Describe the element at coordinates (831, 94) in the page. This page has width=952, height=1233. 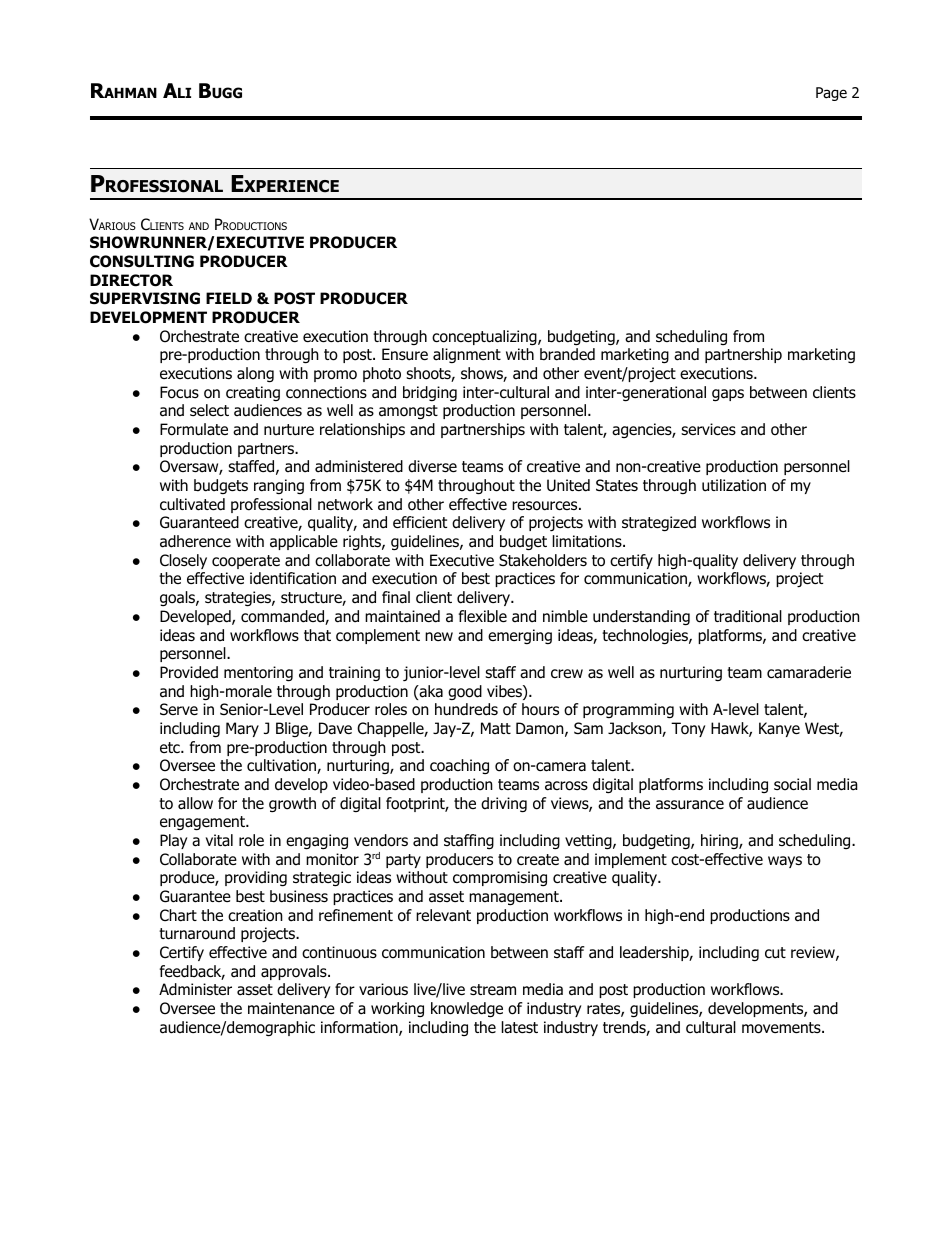
I see `Page` at that location.
